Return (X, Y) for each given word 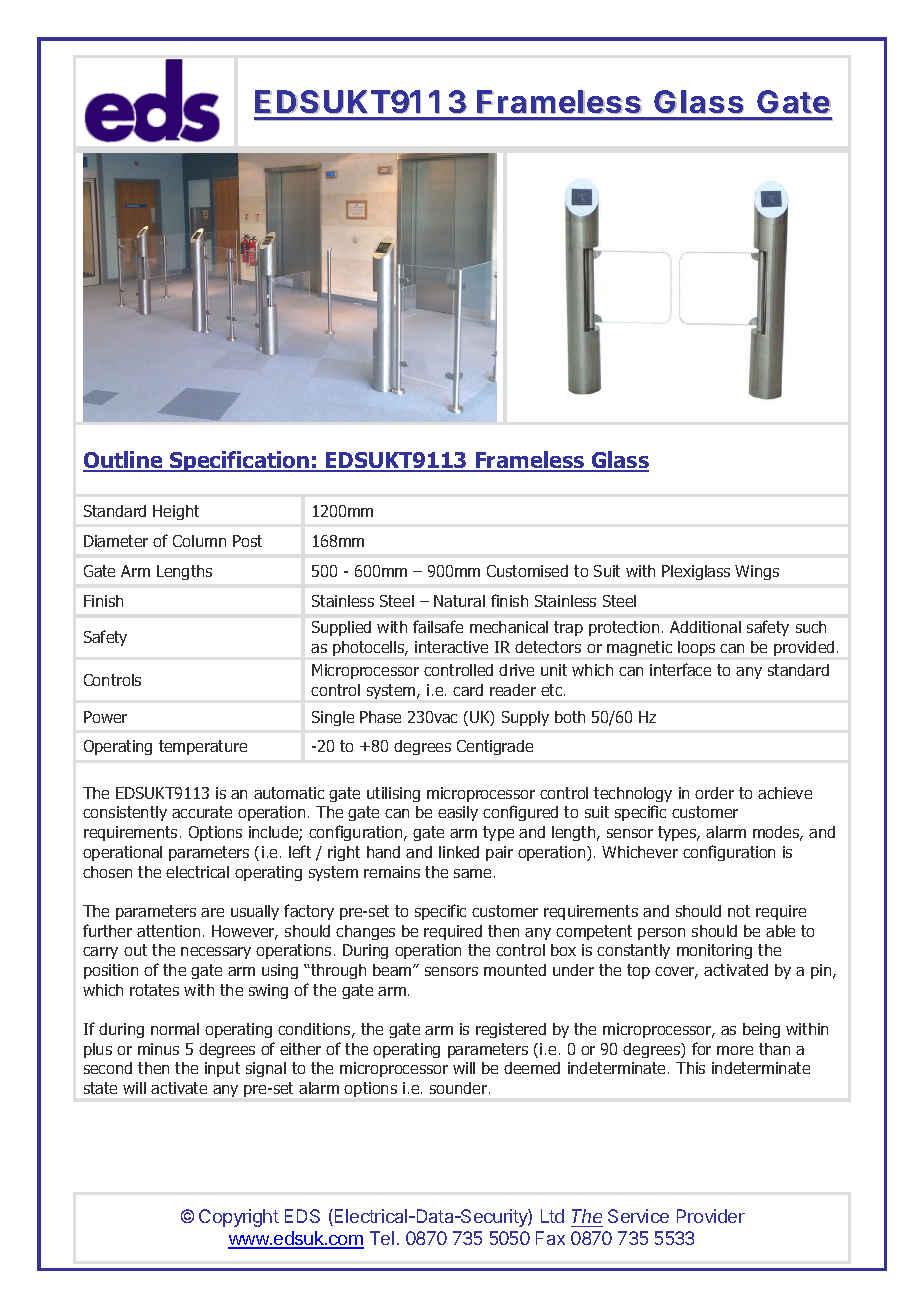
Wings (757, 572)
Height (176, 512)
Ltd (552, 1216)
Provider (711, 1216)
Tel (382, 1238)
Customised (527, 571)
